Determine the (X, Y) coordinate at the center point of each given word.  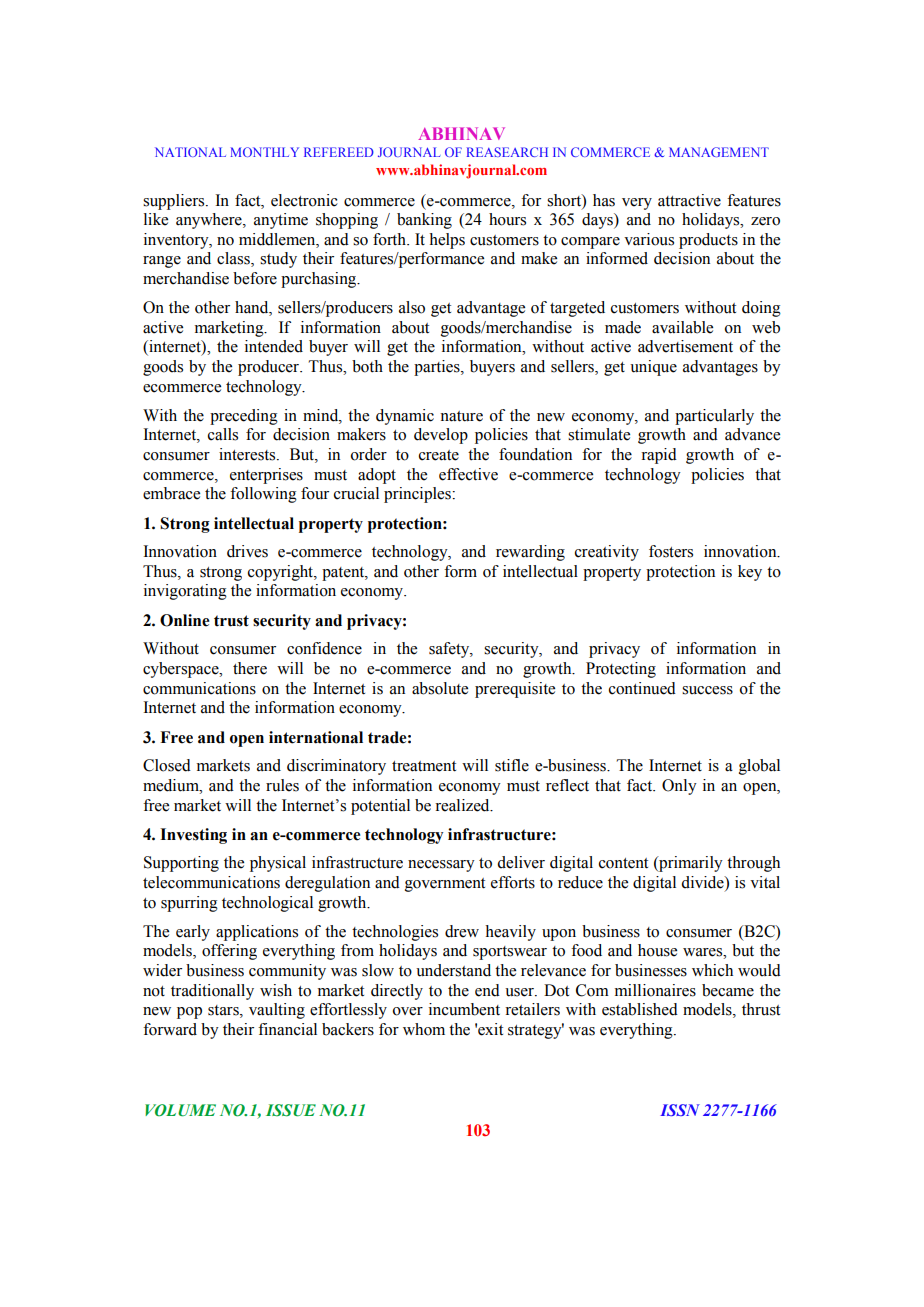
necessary (441, 866)
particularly (714, 417)
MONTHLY (265, 152)
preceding (244, 417)
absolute (440, 688)
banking (424, 221)
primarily (690, 864)
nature (461, 416)
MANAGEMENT (719, 152)
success (707, 690)
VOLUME (180, 1110)
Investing (193, 836)
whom (424, 1029)
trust (231, 621)
